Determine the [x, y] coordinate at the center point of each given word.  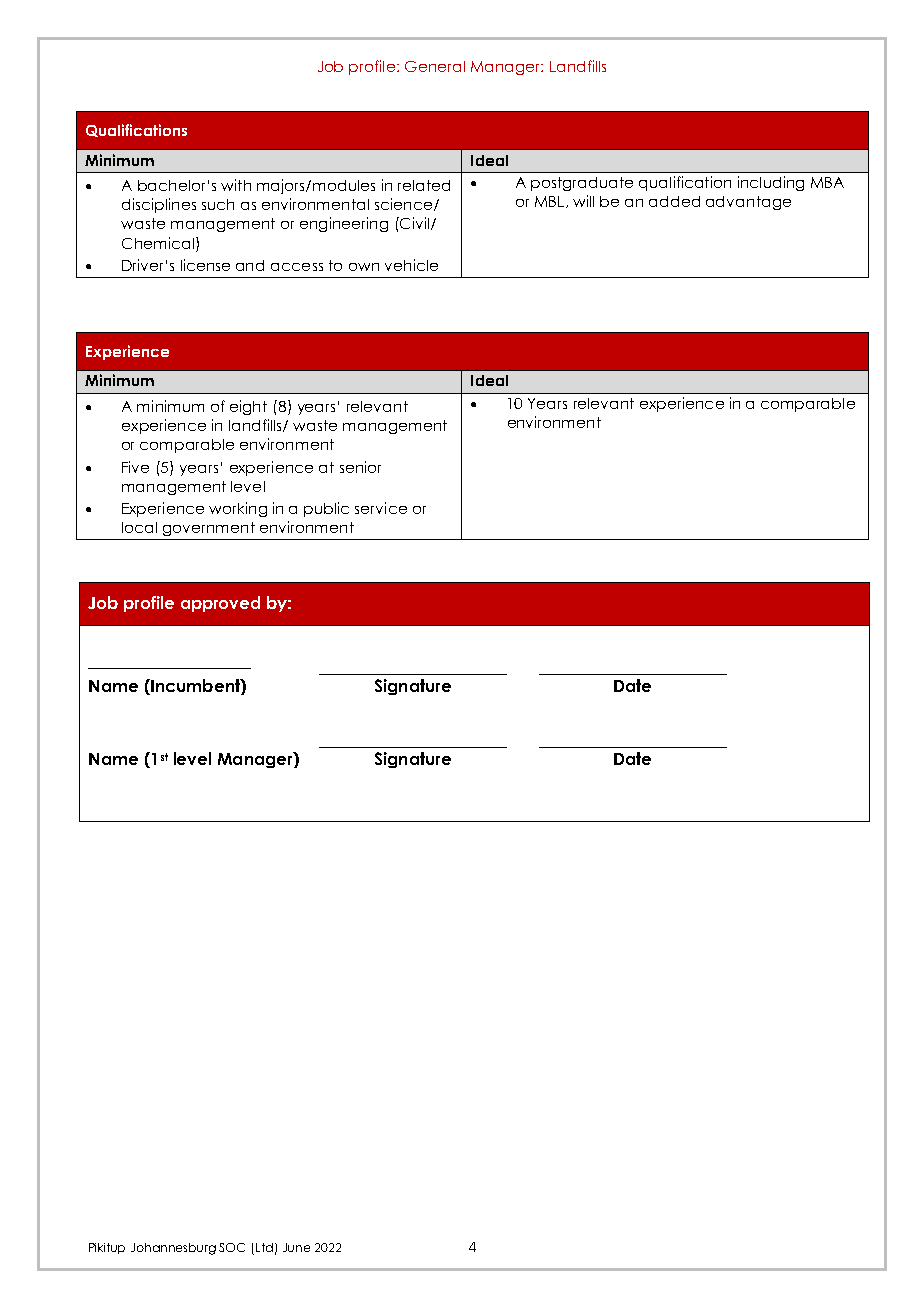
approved [220, 604]
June [296, 1247]
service [381, 508]
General [435, 66]
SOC [232, 1247]
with [236, 185]
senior [360, 467]
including [771, 183]
